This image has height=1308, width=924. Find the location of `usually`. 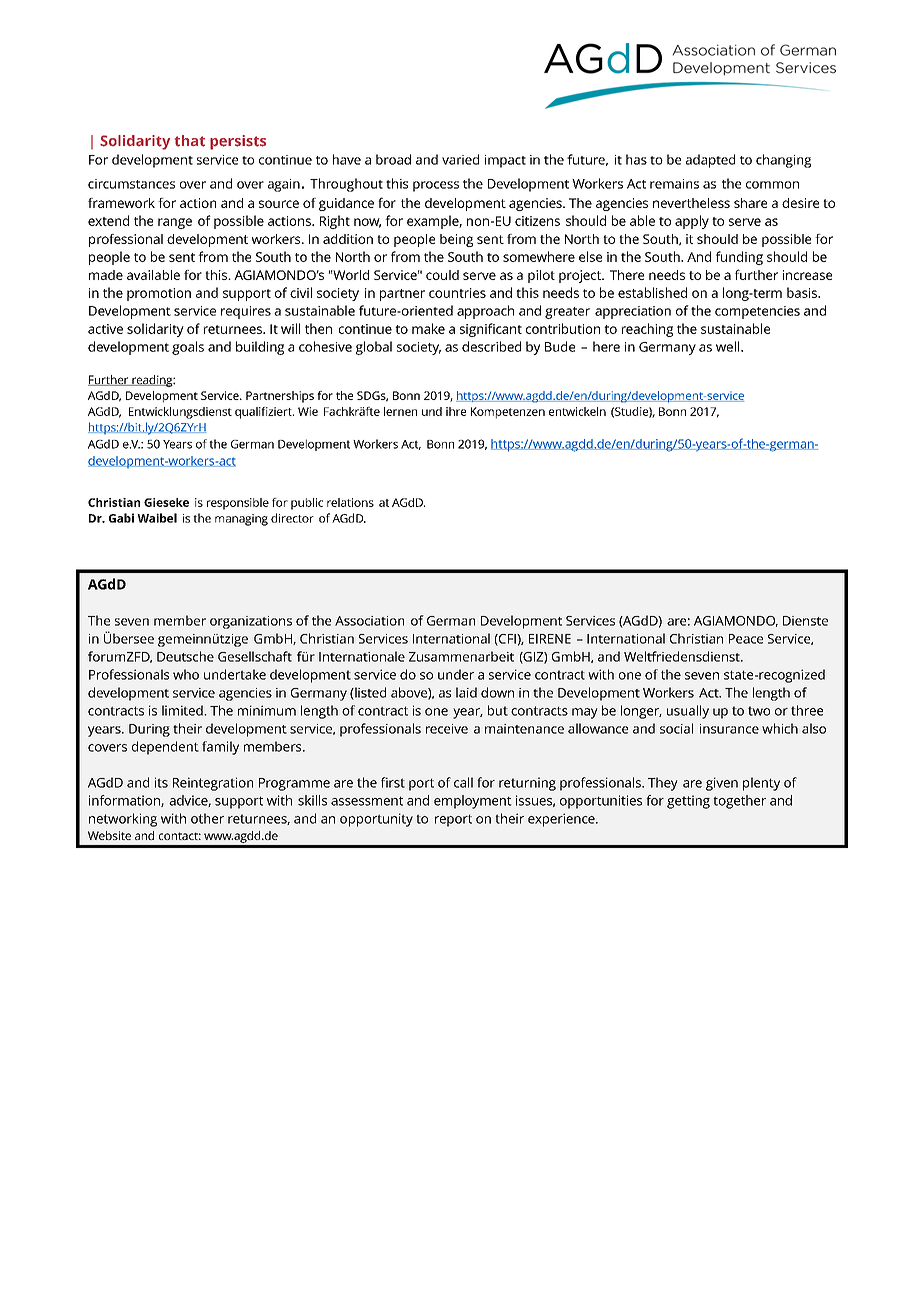

usually is located at coordinates (688, 712).
